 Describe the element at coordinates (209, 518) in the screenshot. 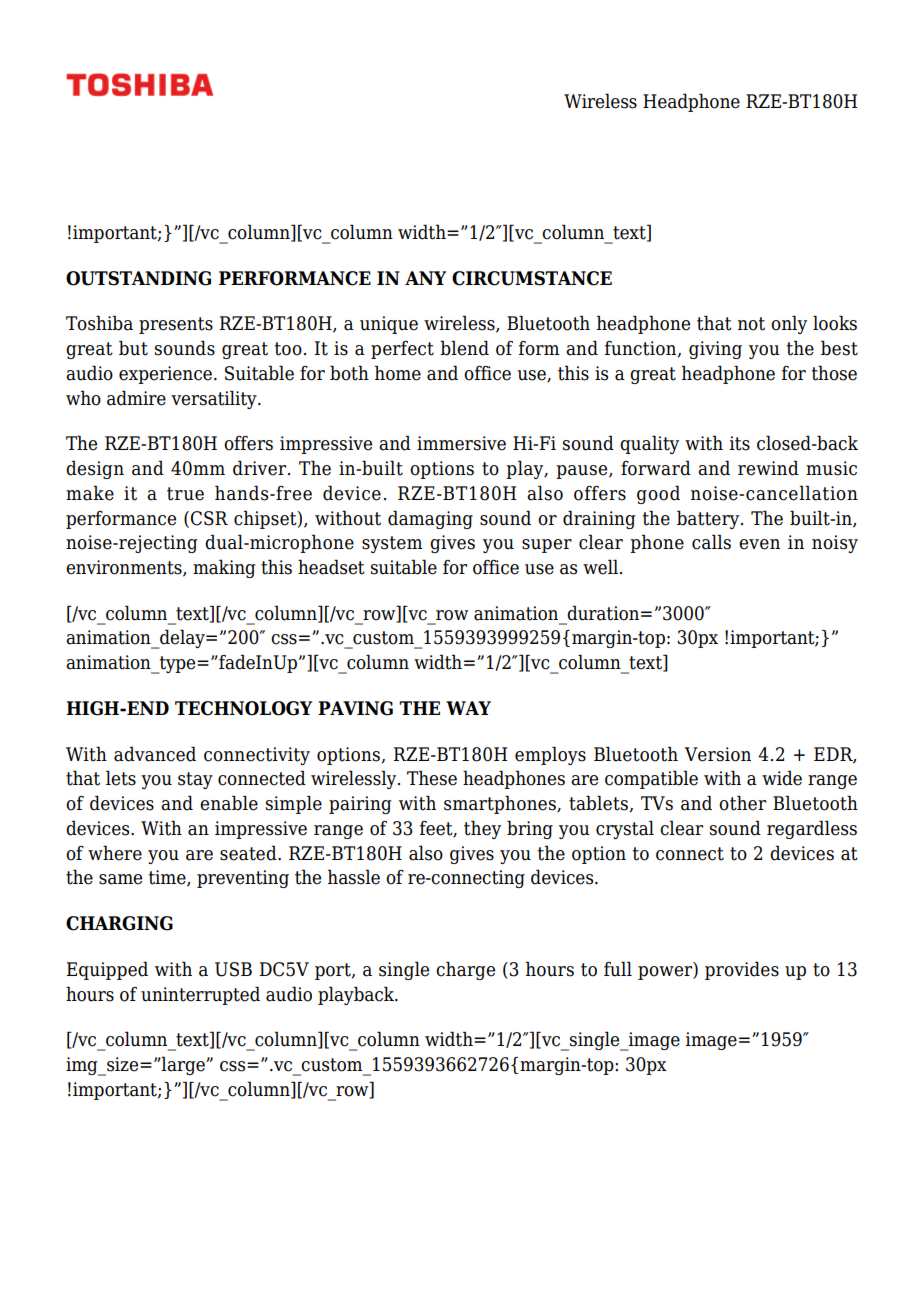

I see `CSR` at that location.
